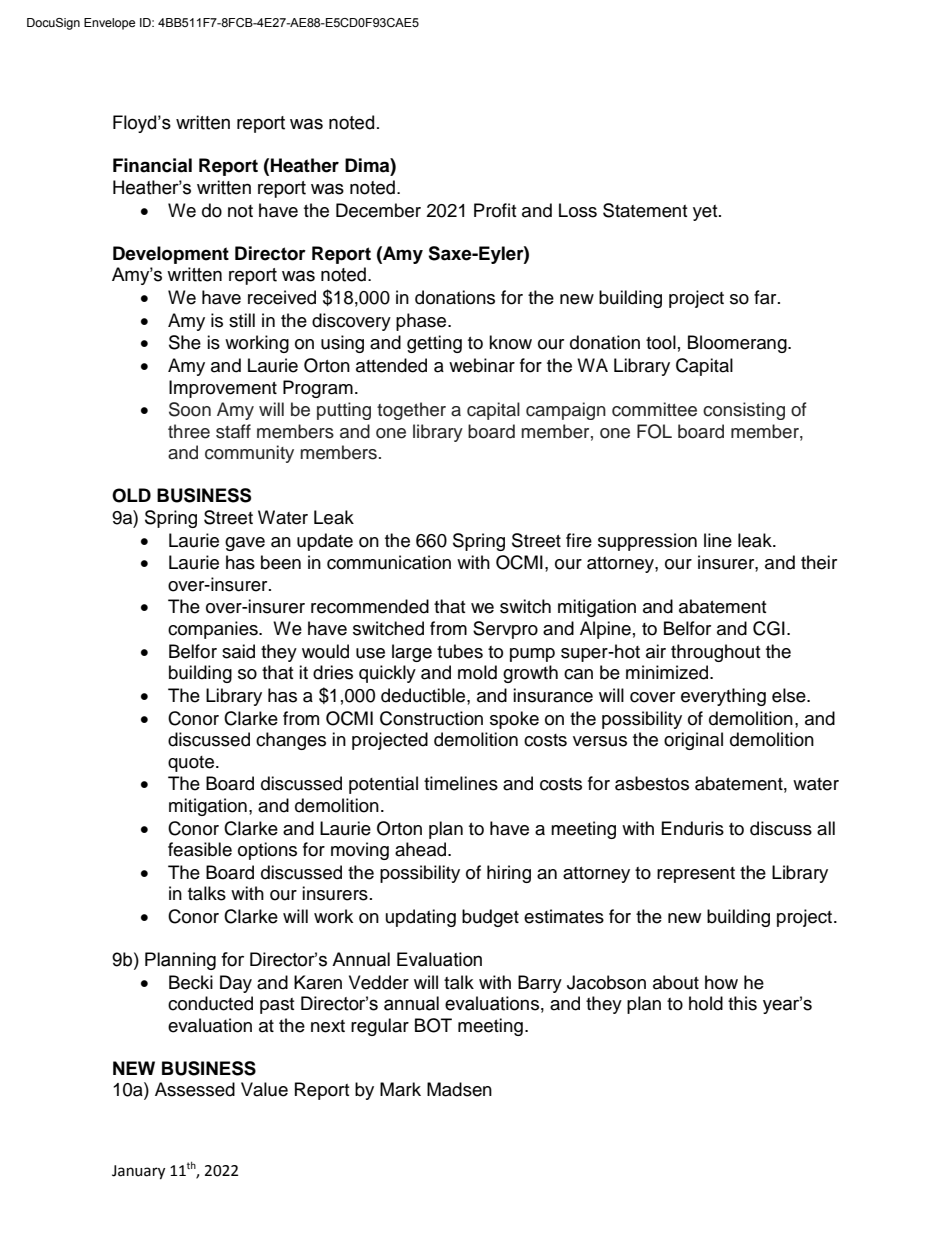 This screenshot has height=1233, width=952. I want to click on throughout, so click(715, 653).
